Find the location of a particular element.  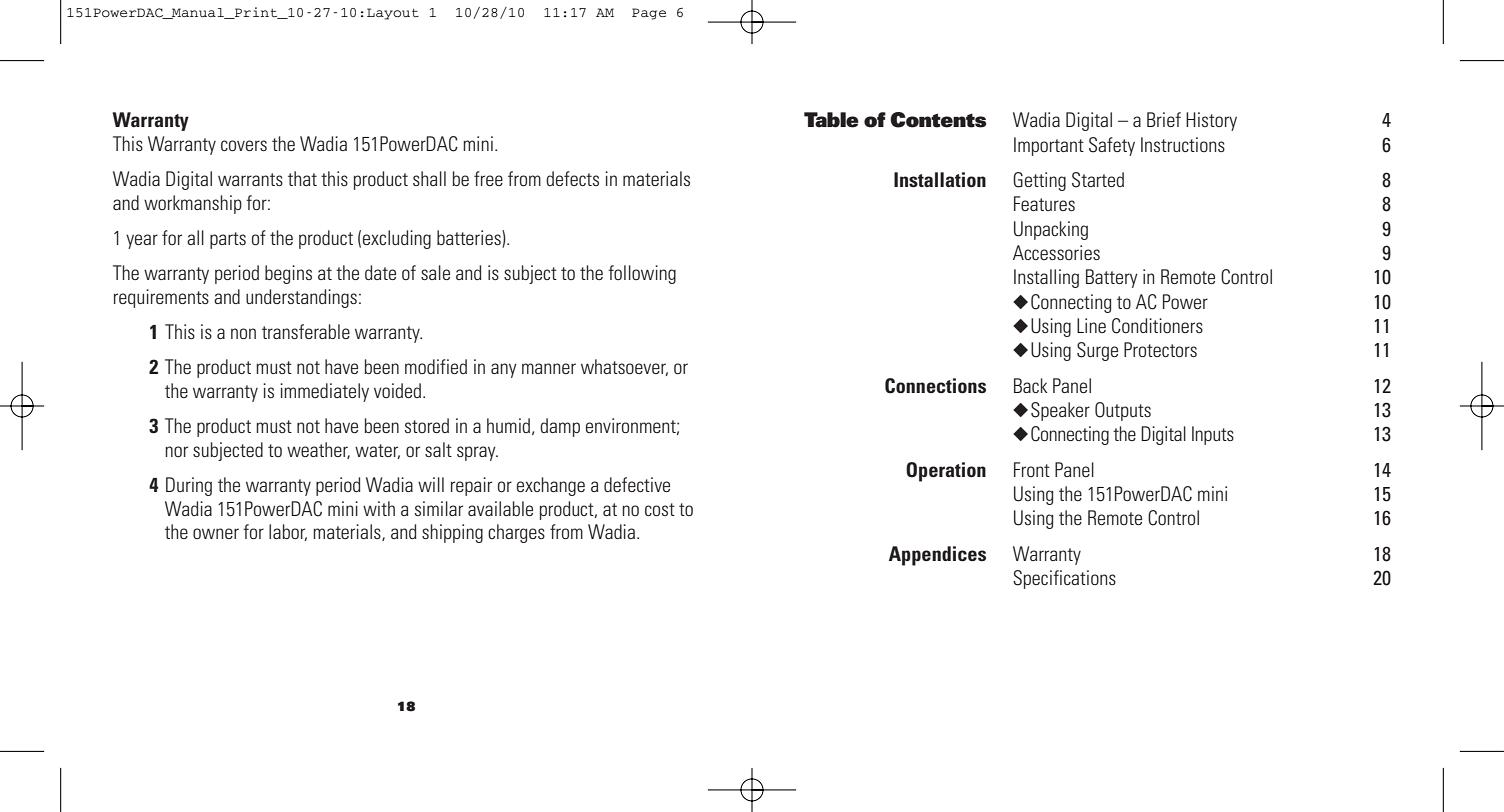

Battery is located at coordinates (1112, 278).
